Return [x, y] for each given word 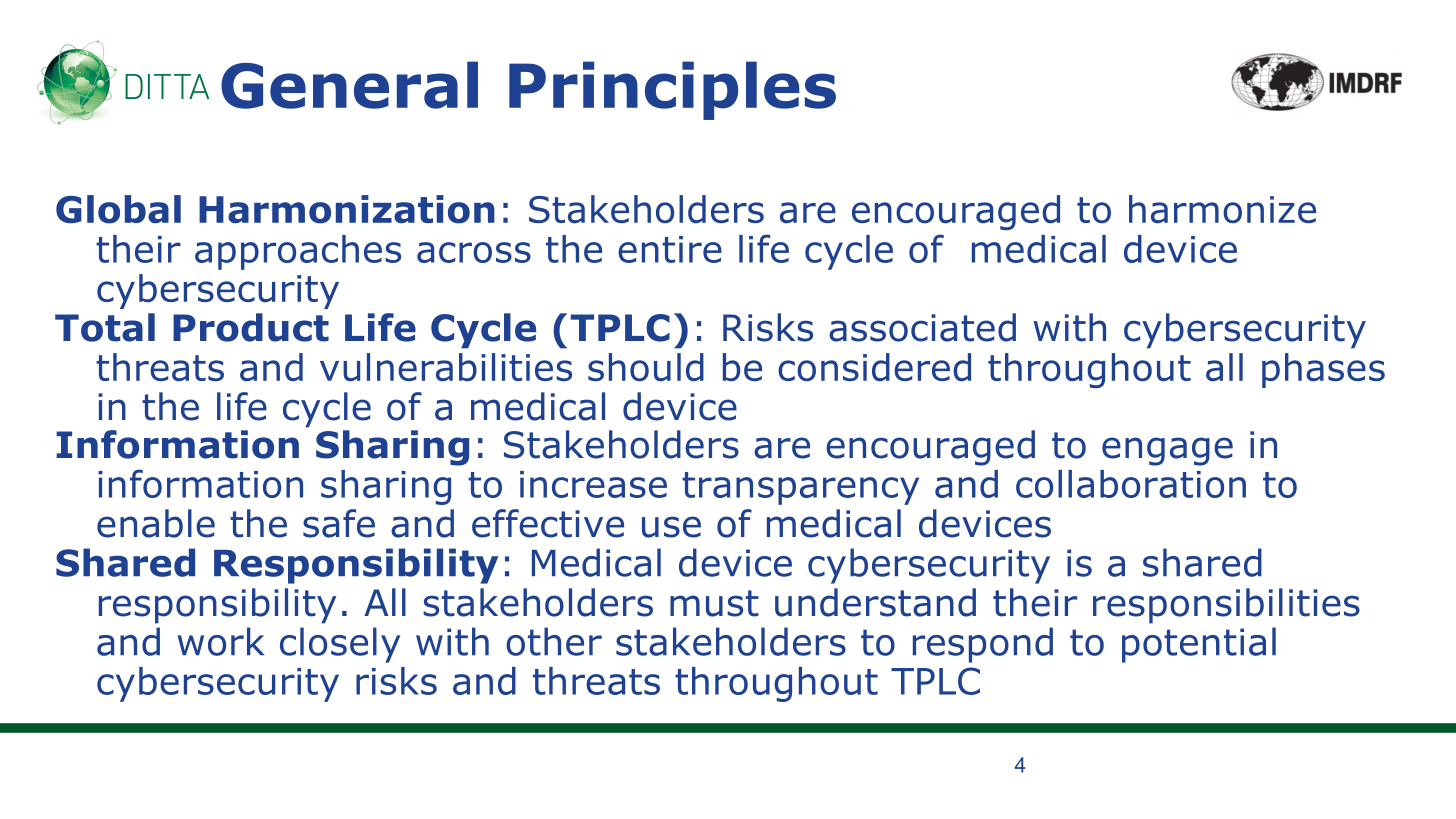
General [349, 85]
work [221, 641]
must [714, 603]
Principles [672, 90]
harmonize [1222, 209]
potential [1199, 645]
